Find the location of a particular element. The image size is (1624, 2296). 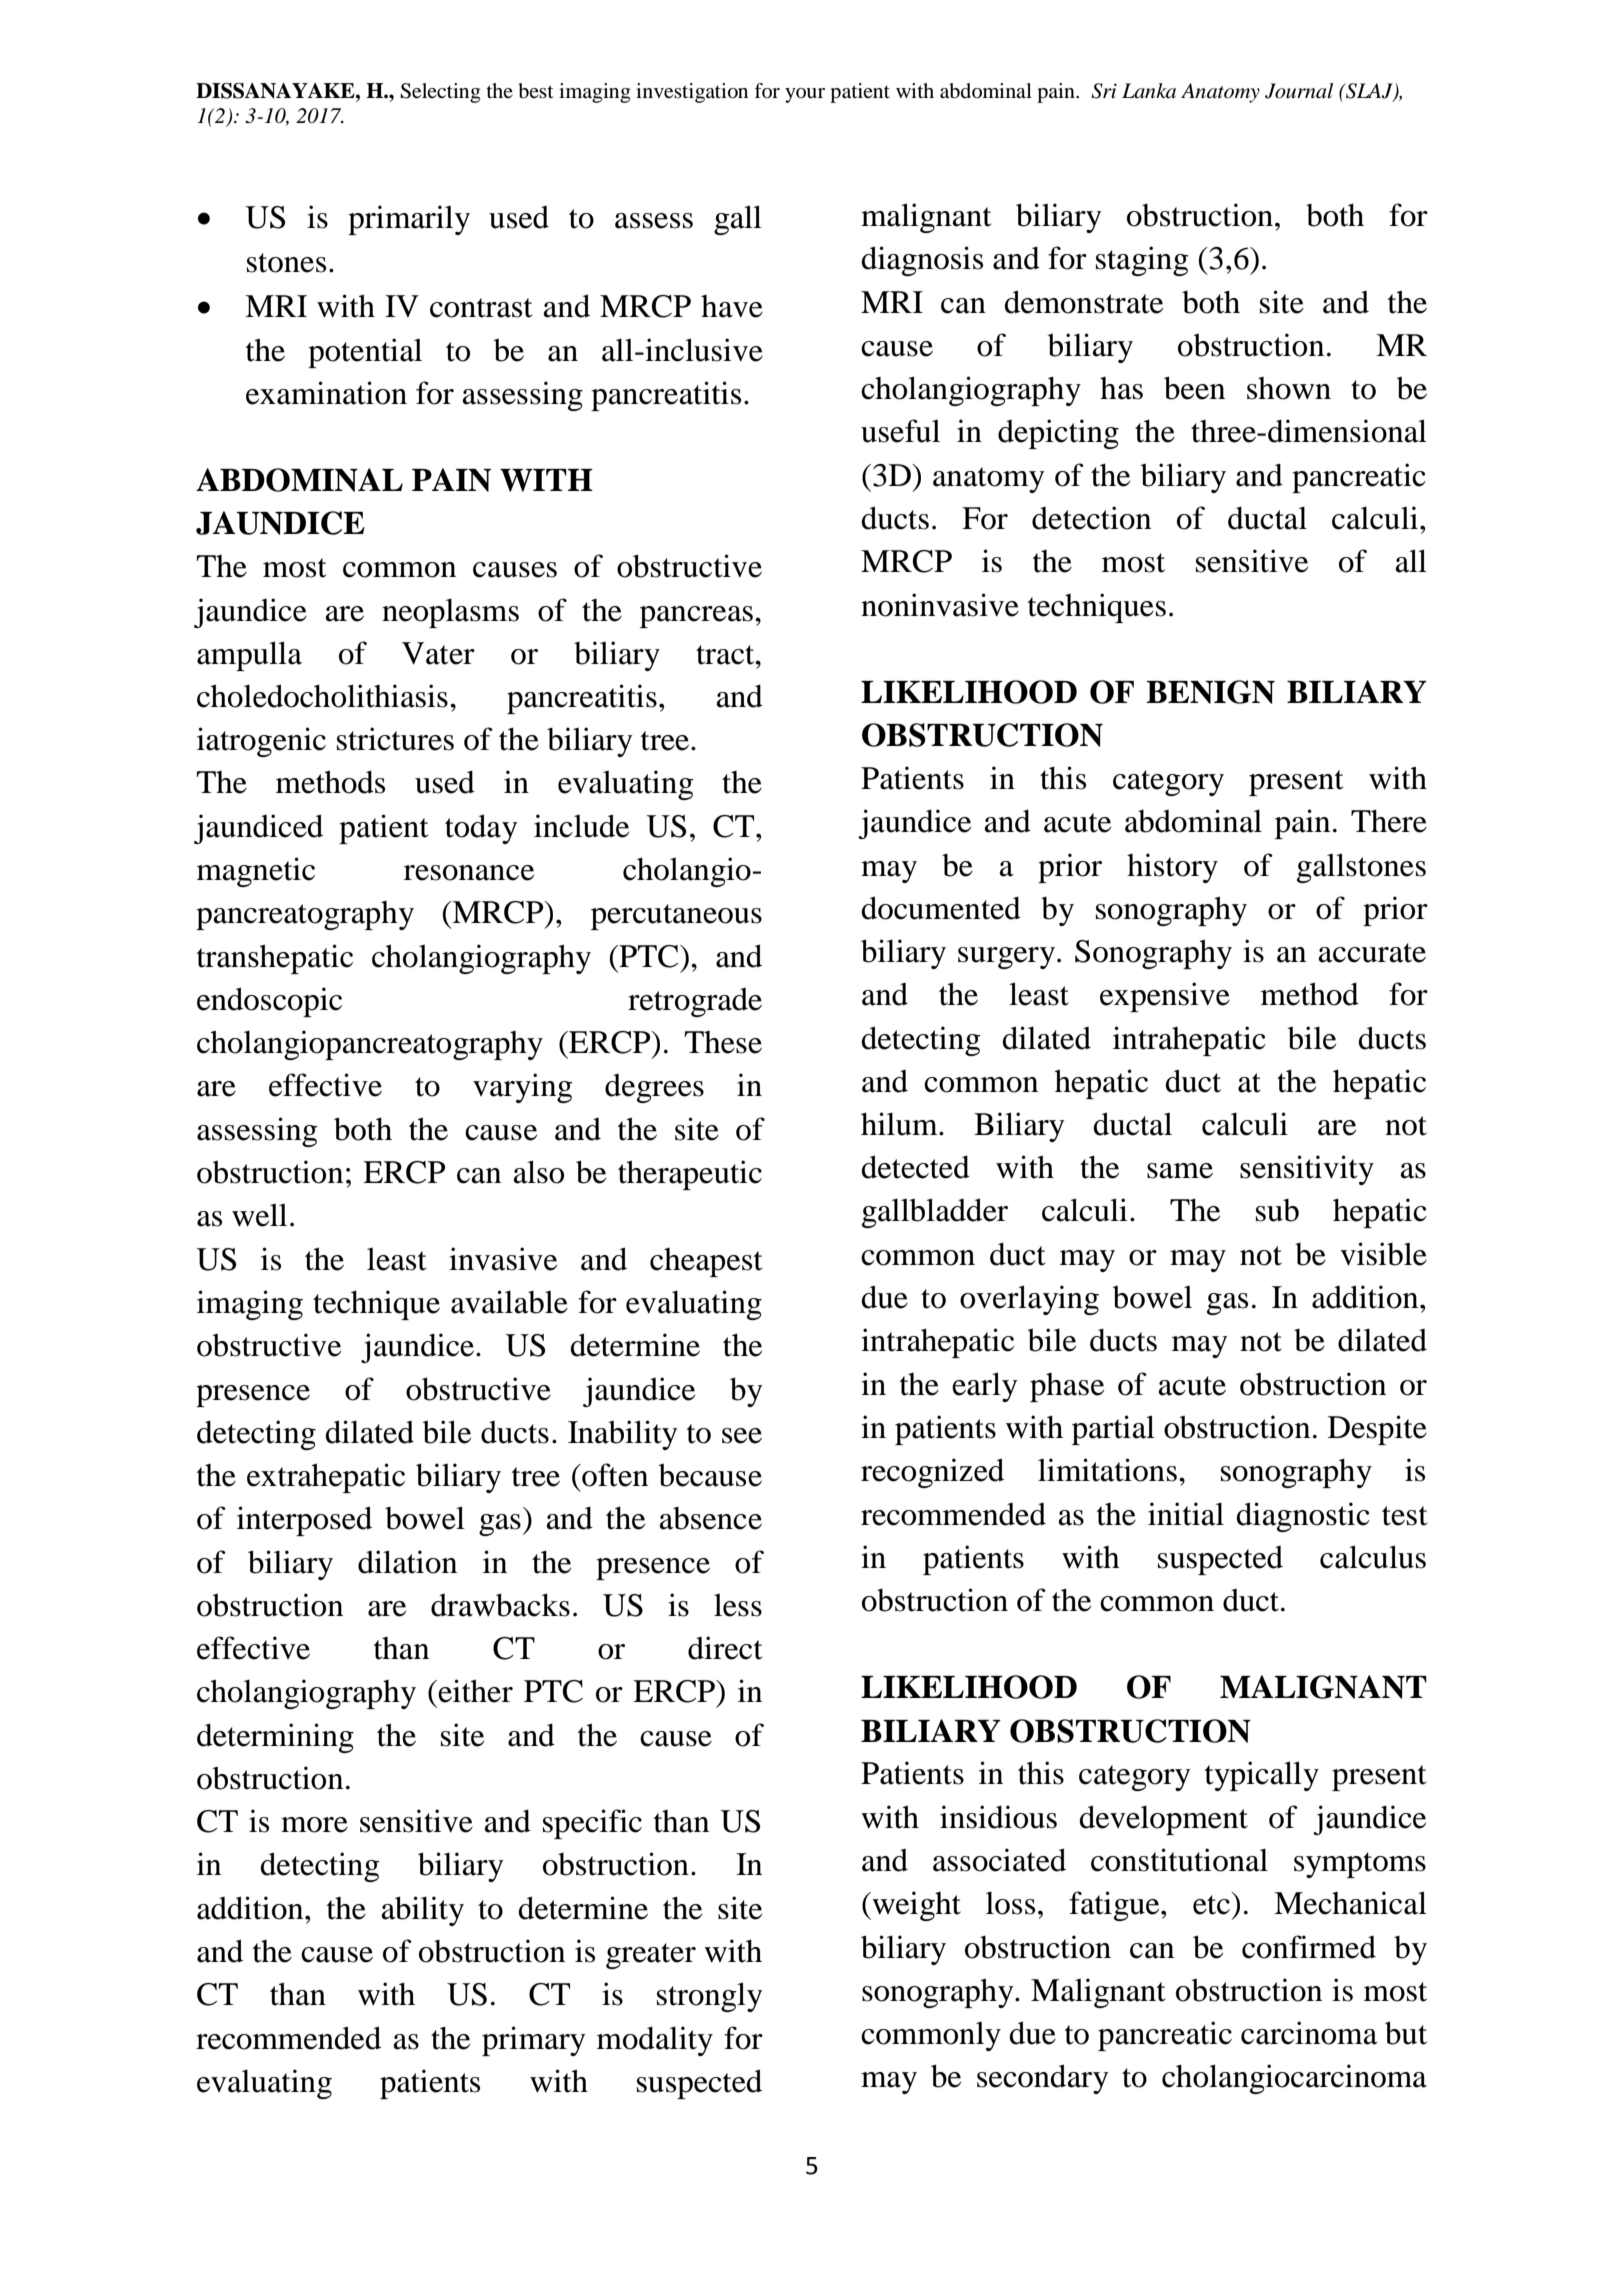

primary is located at coordinates (533, 2041).
